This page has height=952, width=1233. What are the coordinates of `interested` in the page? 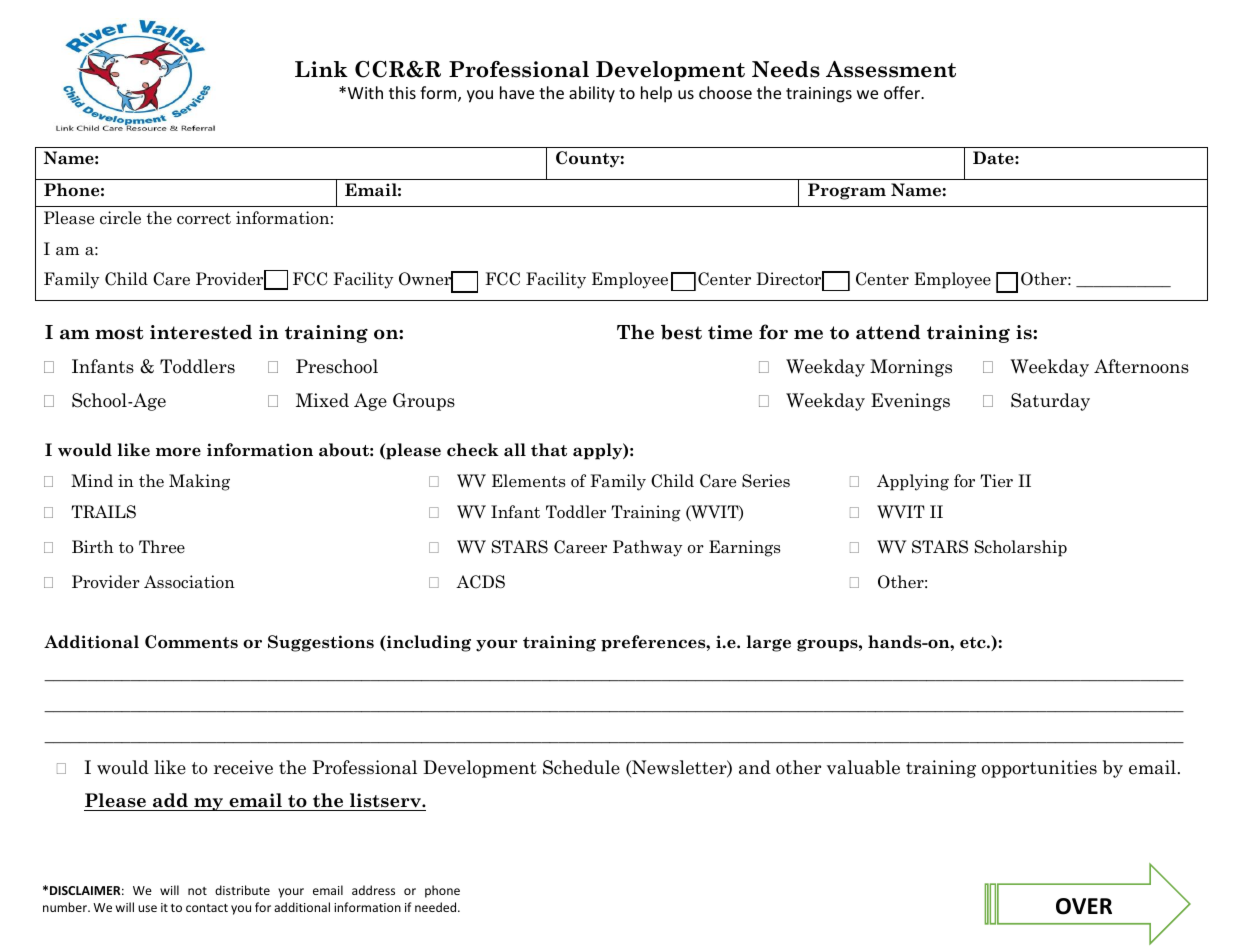 It's located at (201, 332).
